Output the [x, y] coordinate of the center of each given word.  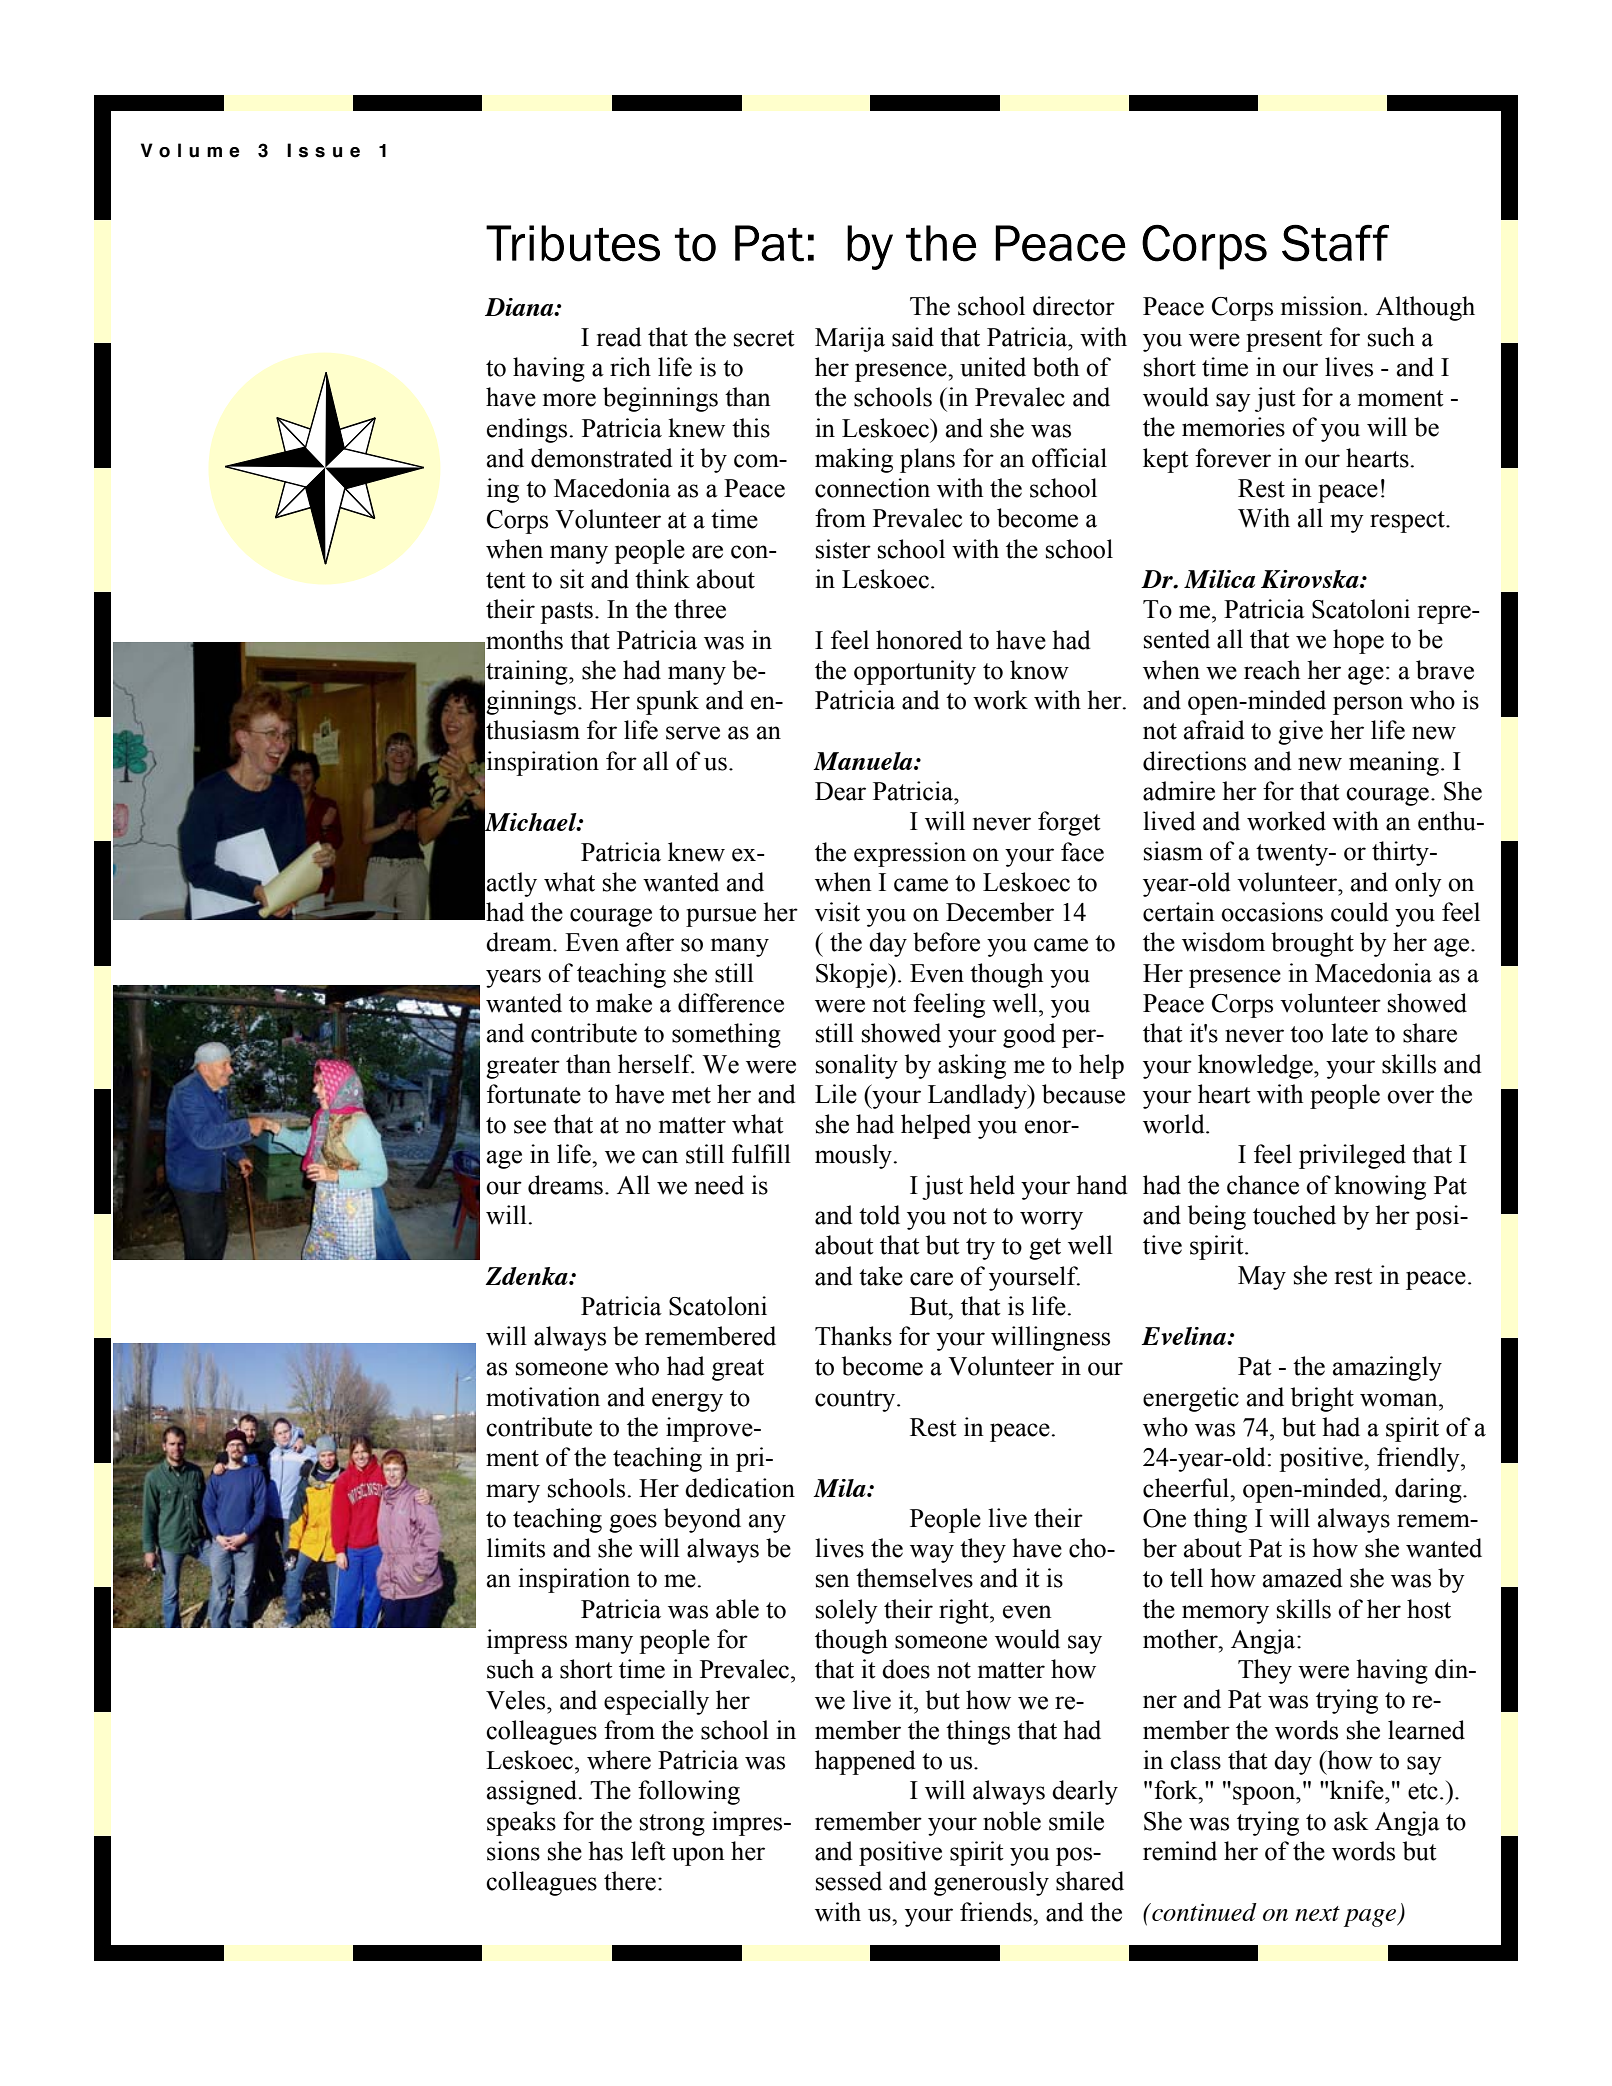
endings [527, 430]
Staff [1335, 243]
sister [843, 549]
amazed [1303, 1578]
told [879, 1215]
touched [1294, 1215]
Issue [323, 150]
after [650, 942]
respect [1408, 522]
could [1360, 912]
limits [516, 1548]
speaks [521, 1823]
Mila [840, 1488]
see [530, 1127]
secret [764, 338]
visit [837, 912]
